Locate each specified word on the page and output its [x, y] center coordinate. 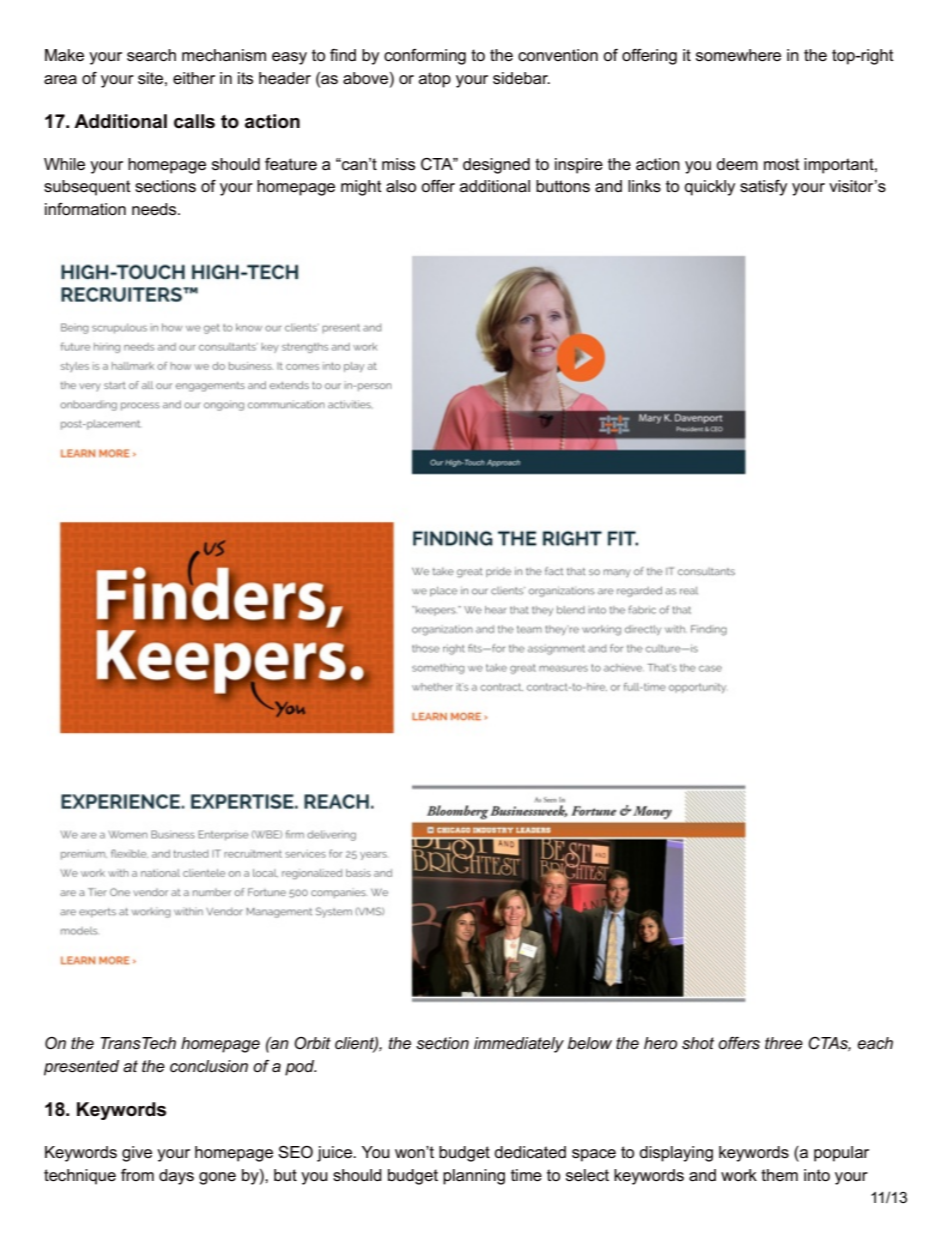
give [137, 1154]
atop [435, 80]
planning [474, 1177]
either [194, 78]
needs [155, 209]
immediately [519, 1045]
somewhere [738, 55]
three [784, 1043]
